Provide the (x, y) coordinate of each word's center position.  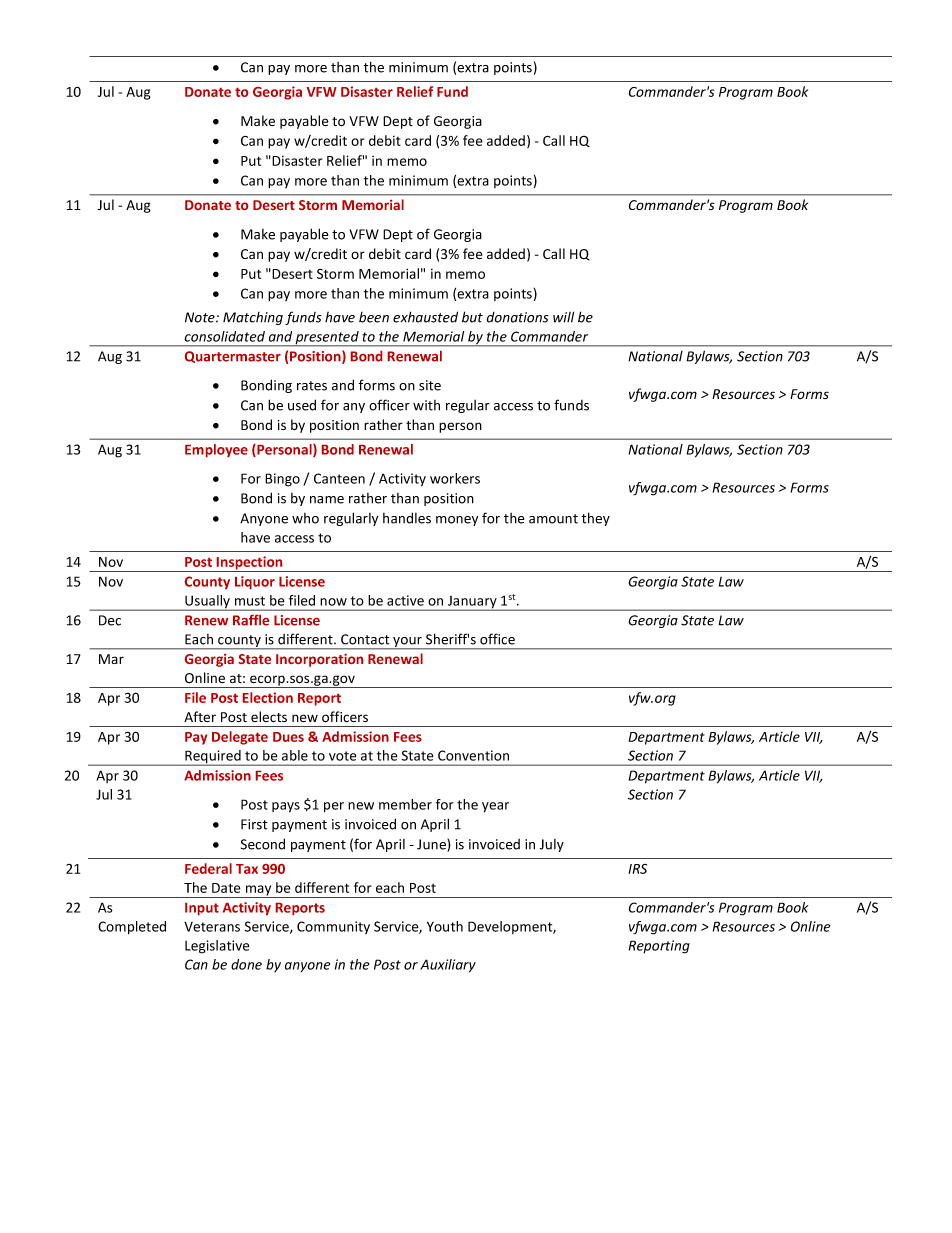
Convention (473, 755)
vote (343, 756)
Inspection (250, 564)
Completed (132, 928)
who (305, 518)
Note (201, 317)
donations (518, 317)
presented (327, 339)
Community (333, 927)
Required (213, 758)
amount (553, 519)
